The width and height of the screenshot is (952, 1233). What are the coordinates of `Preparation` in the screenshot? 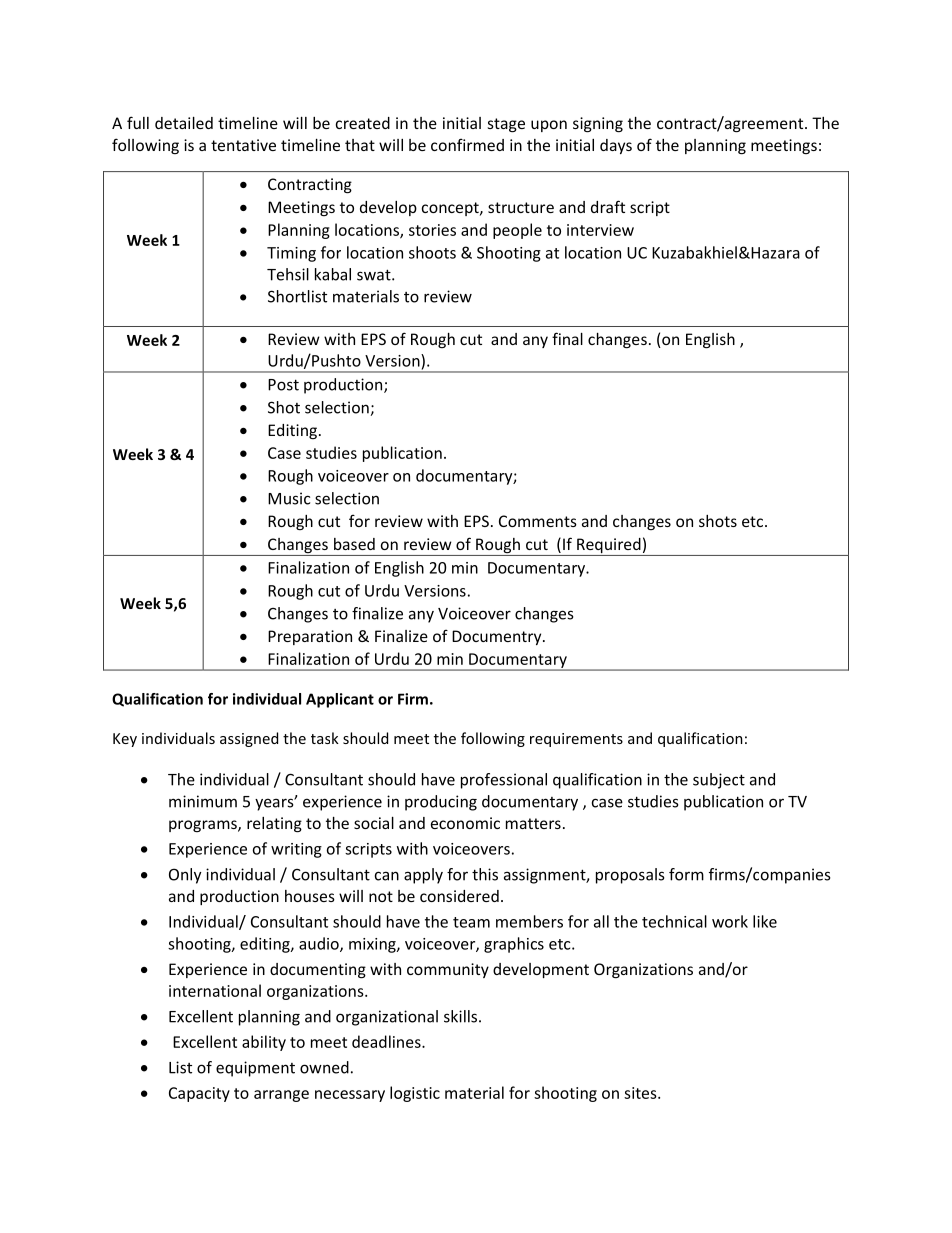 It's located at (310, 637).
